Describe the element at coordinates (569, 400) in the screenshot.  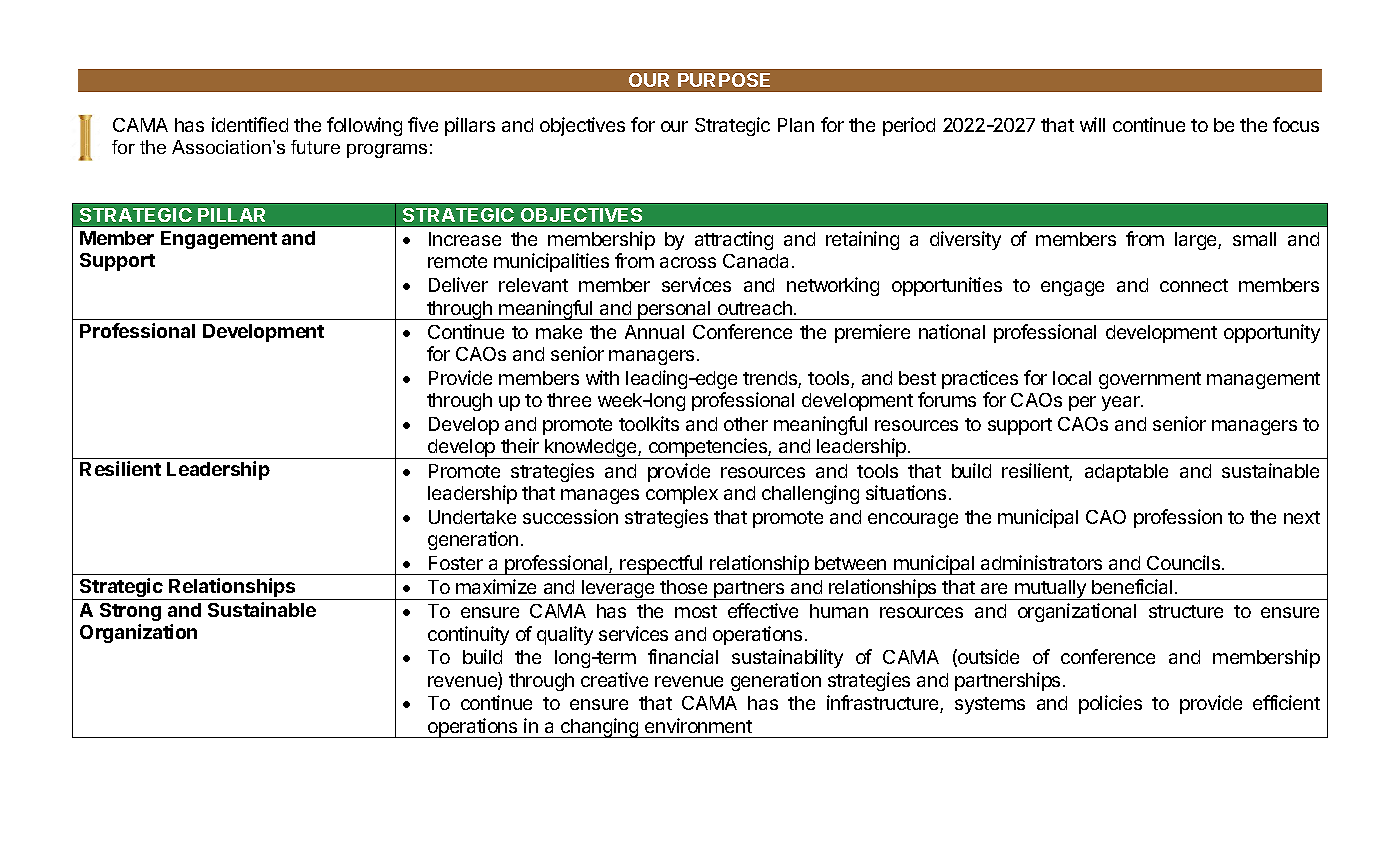
I see `three` at that location.
